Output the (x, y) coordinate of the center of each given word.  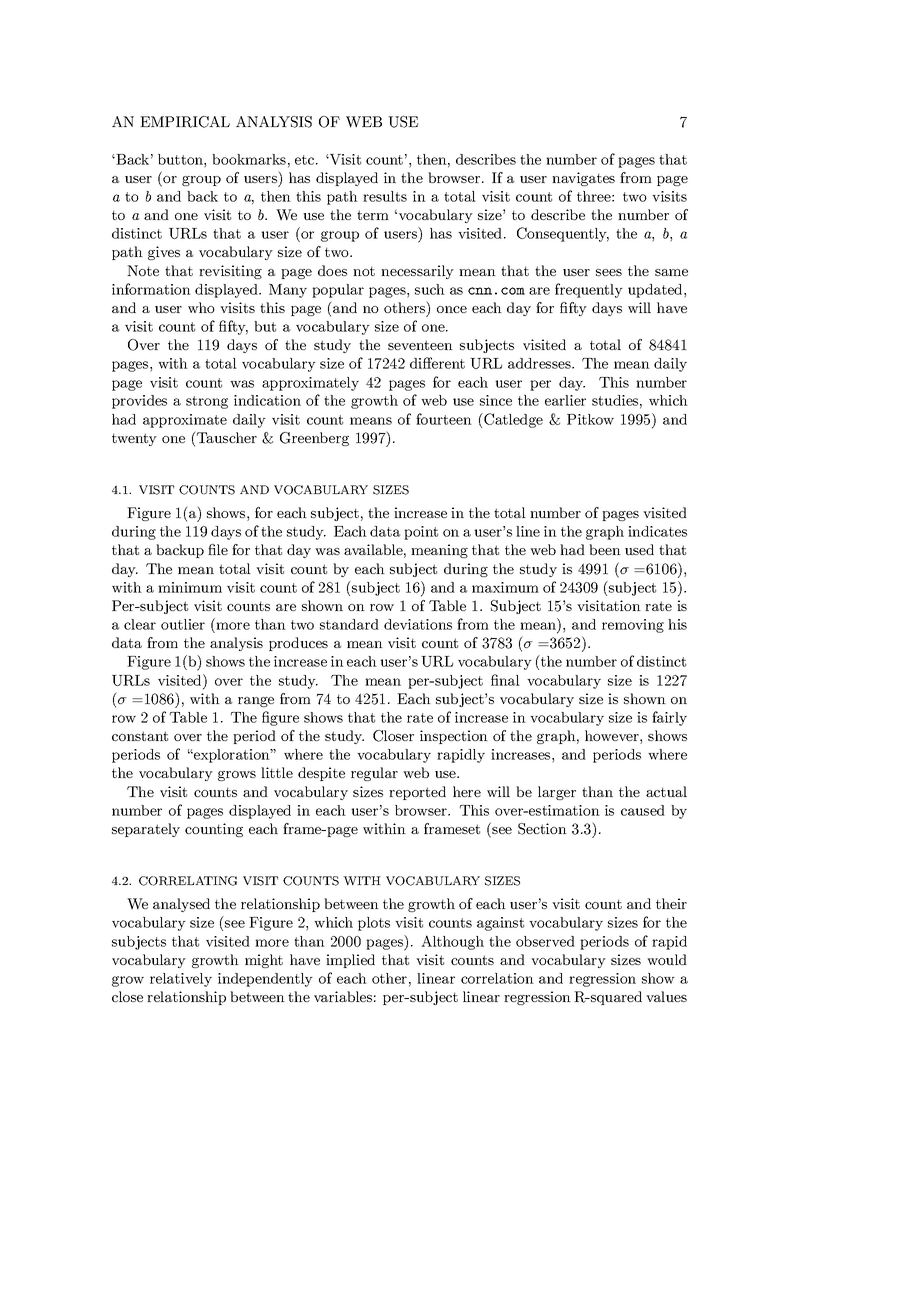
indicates (657, 531)
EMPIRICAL (185, 122)
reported (417, 793)
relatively (181, 980)
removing (633, 626)
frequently (589, 290)
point (421, 533)
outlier (183, 624)
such (430, 289)
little (277, 772)
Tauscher (226, 437)
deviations (418, 624)
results (385, 196)
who (201, 307)
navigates (583, 179)
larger (557, 793)
